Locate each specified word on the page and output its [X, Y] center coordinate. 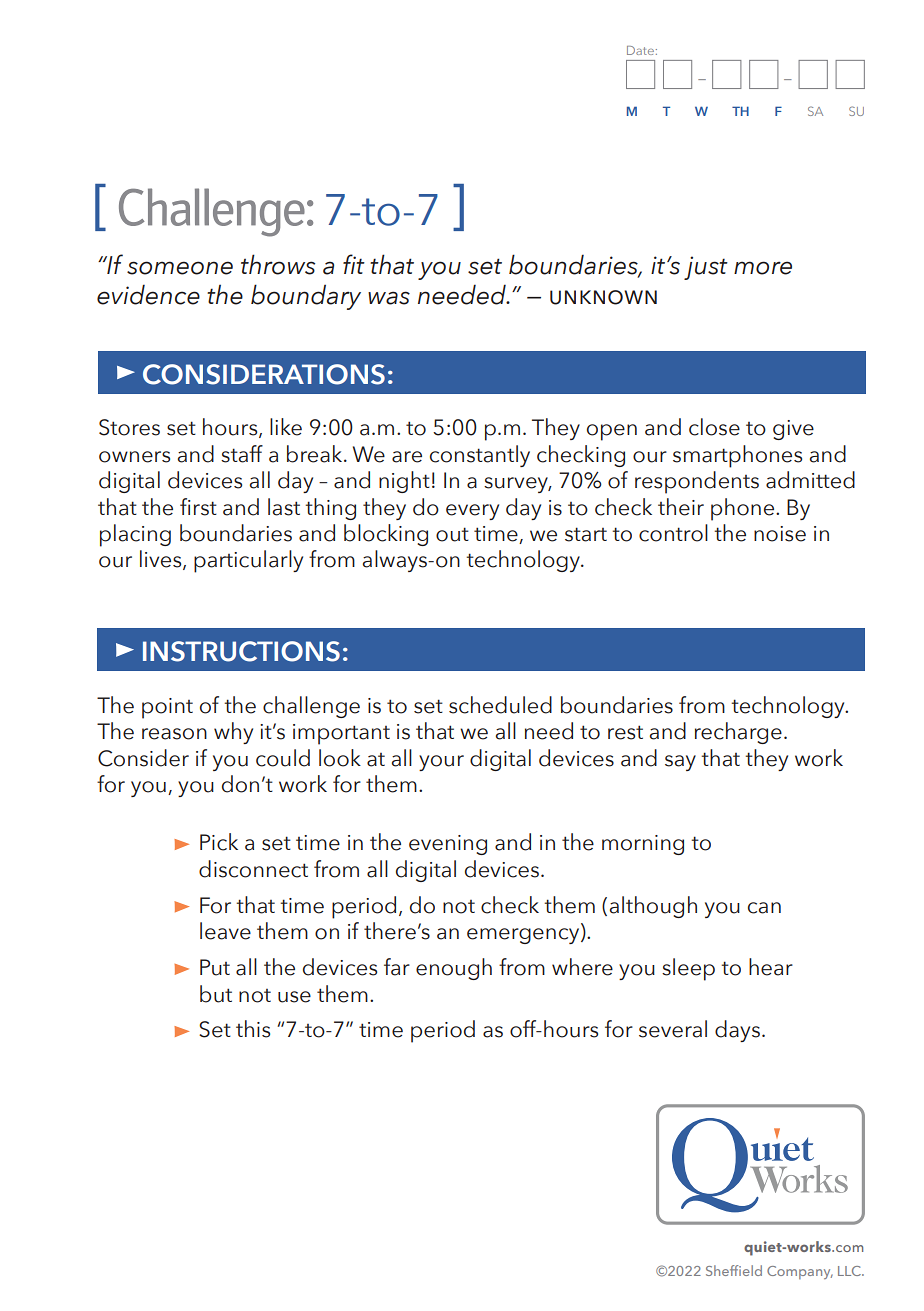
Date [640, 50]
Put [215, 967]
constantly [480, 456]
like [286, 427]
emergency [524, 936]
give [793, 430]
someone [180, 268]
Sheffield [734, 1270]
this [253, 1029]
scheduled [500, 705]
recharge [738, 733]
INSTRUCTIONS [241, 651]
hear [771, 967]
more [763, 268]
